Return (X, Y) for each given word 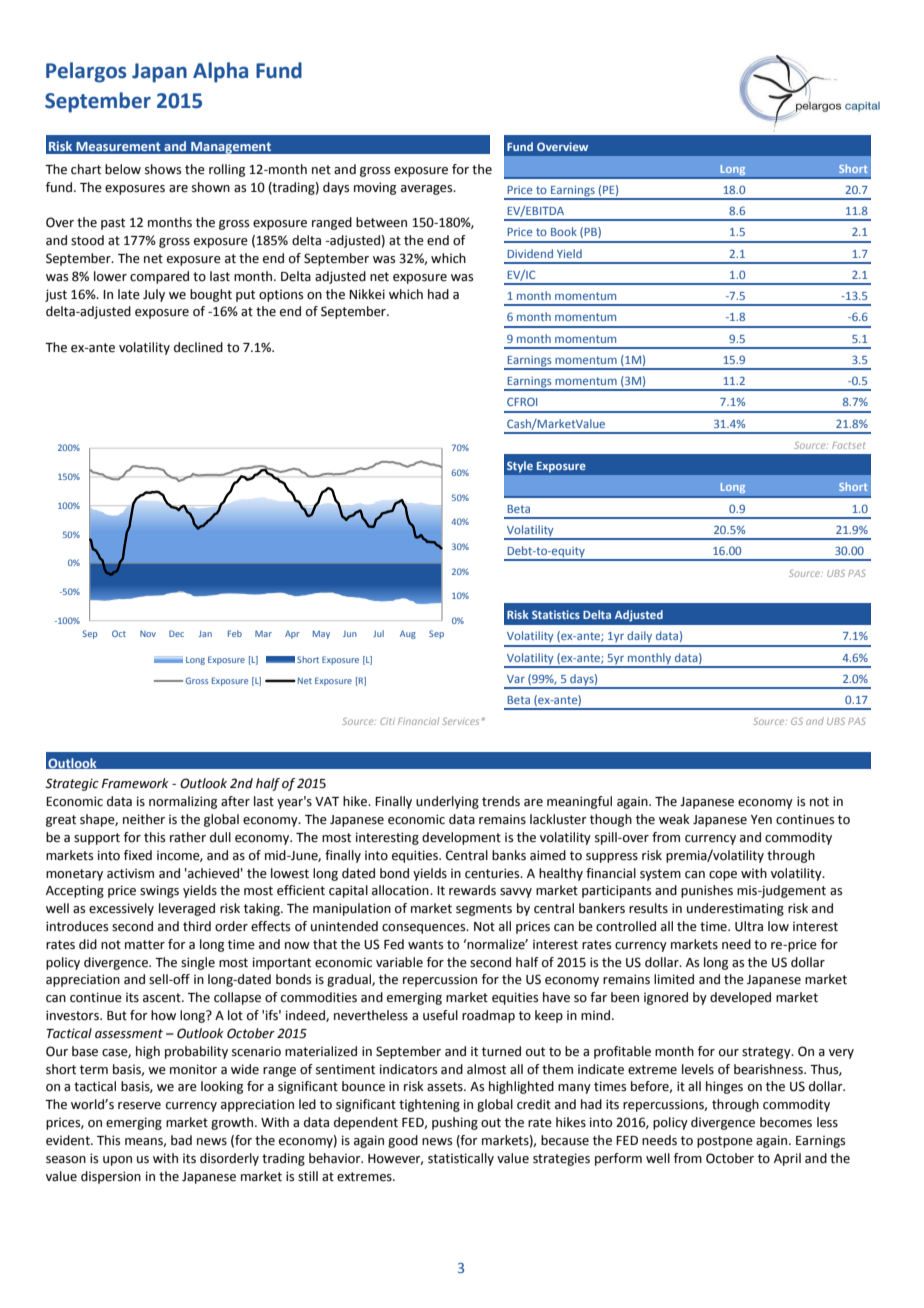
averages (428, 190)
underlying (447, 802)
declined (198, 347)
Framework (135, 783)
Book (564, 231)
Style (520, 466)
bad (181, 1140)
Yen (761, 820)
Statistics (556, 614)
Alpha (220, 72)
